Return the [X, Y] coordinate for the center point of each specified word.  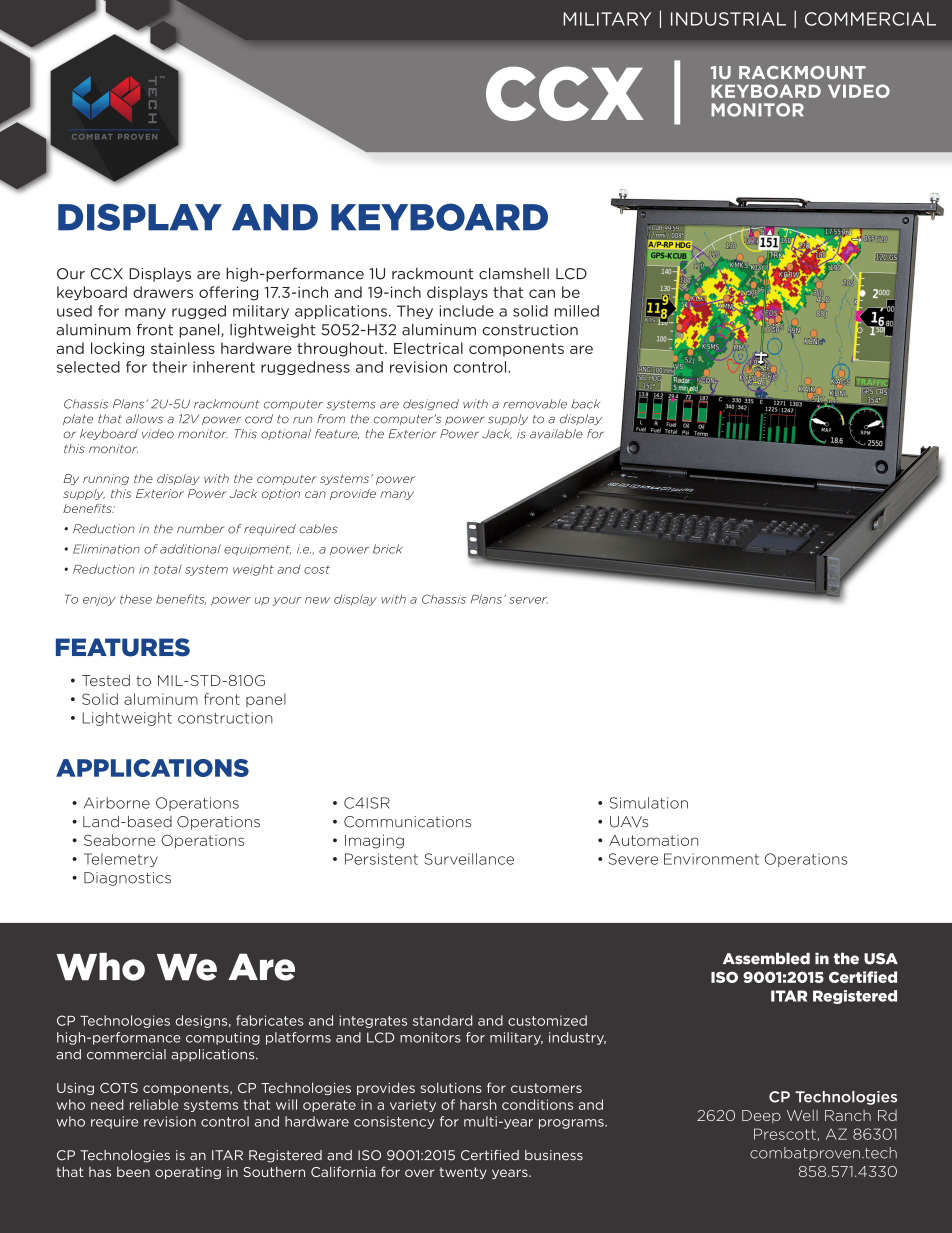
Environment [711, 859]
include [467, 311]
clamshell [514, 273]
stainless [183, 348]
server [528, 600]
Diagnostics [127, 879]
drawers [163, 292]
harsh [478, 1104]
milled [576, 311]
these [136, 599]
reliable [154, 1104]
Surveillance [469, 859]
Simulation [649, 803]
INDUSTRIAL [728, 19]
